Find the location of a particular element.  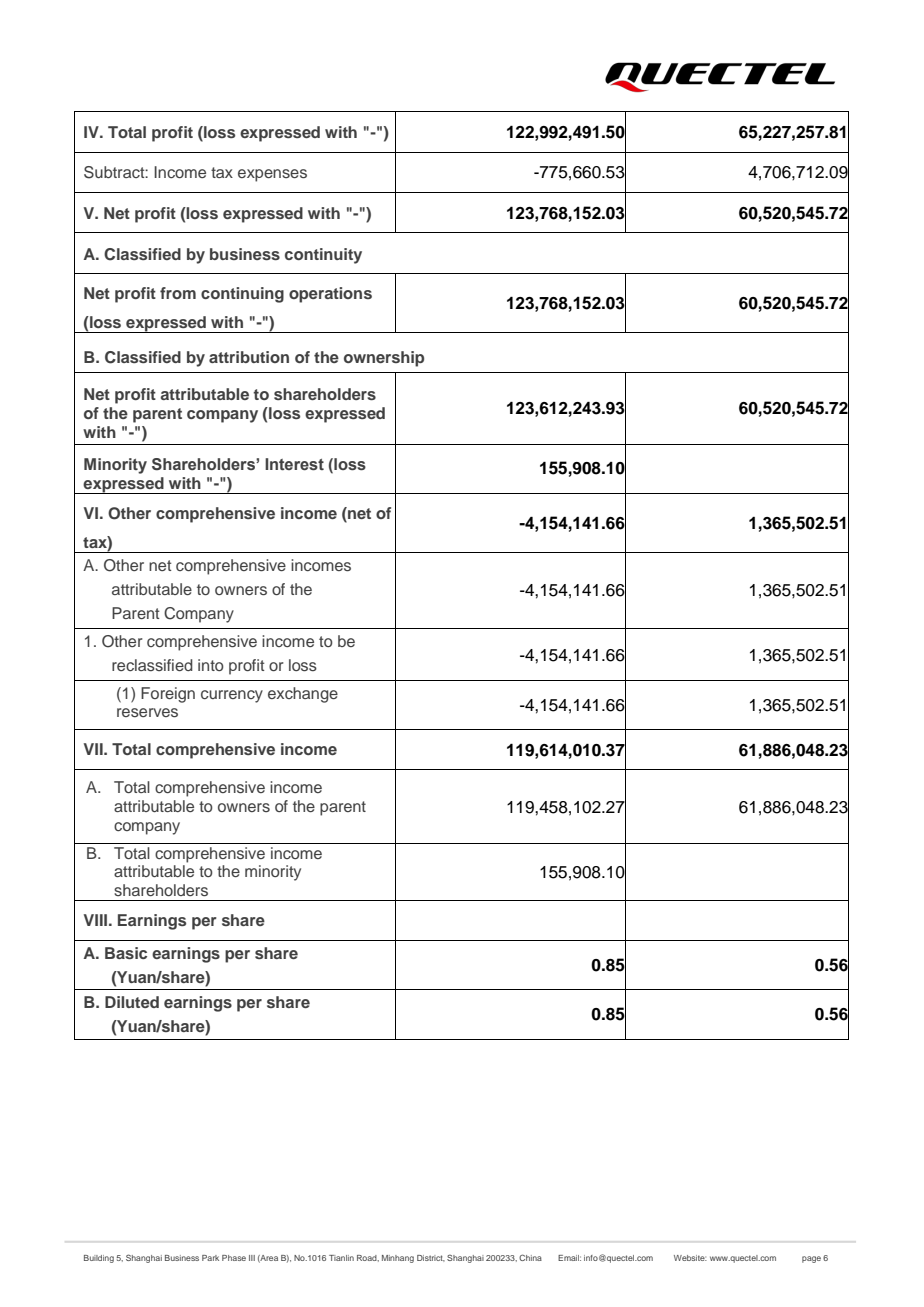

continuity is located at coordinates (323, 256).
